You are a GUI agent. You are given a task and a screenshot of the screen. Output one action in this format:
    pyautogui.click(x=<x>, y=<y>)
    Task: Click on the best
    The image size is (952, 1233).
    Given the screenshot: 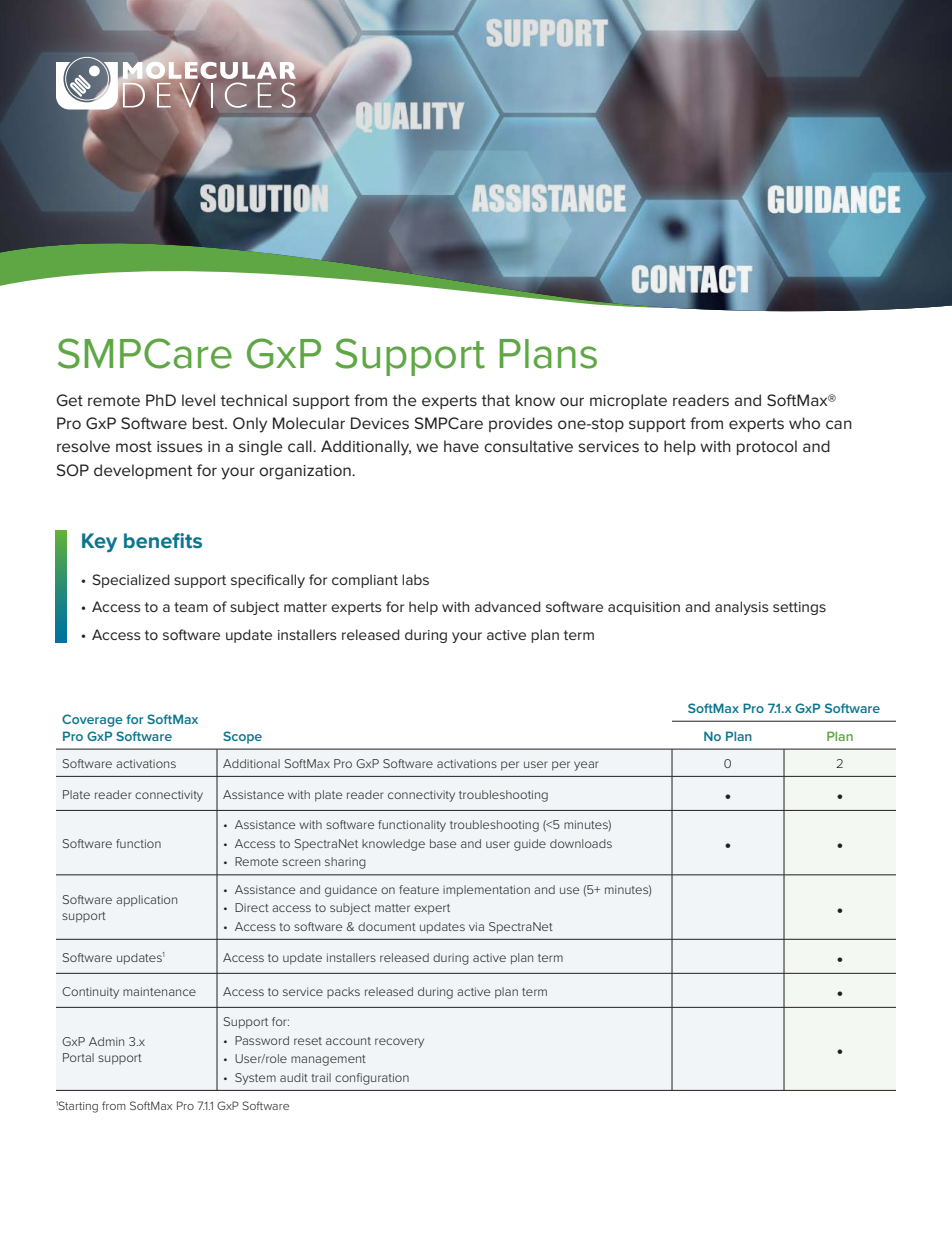 What is the action you would take?
    pyautogui.click(x=210, y=423)
